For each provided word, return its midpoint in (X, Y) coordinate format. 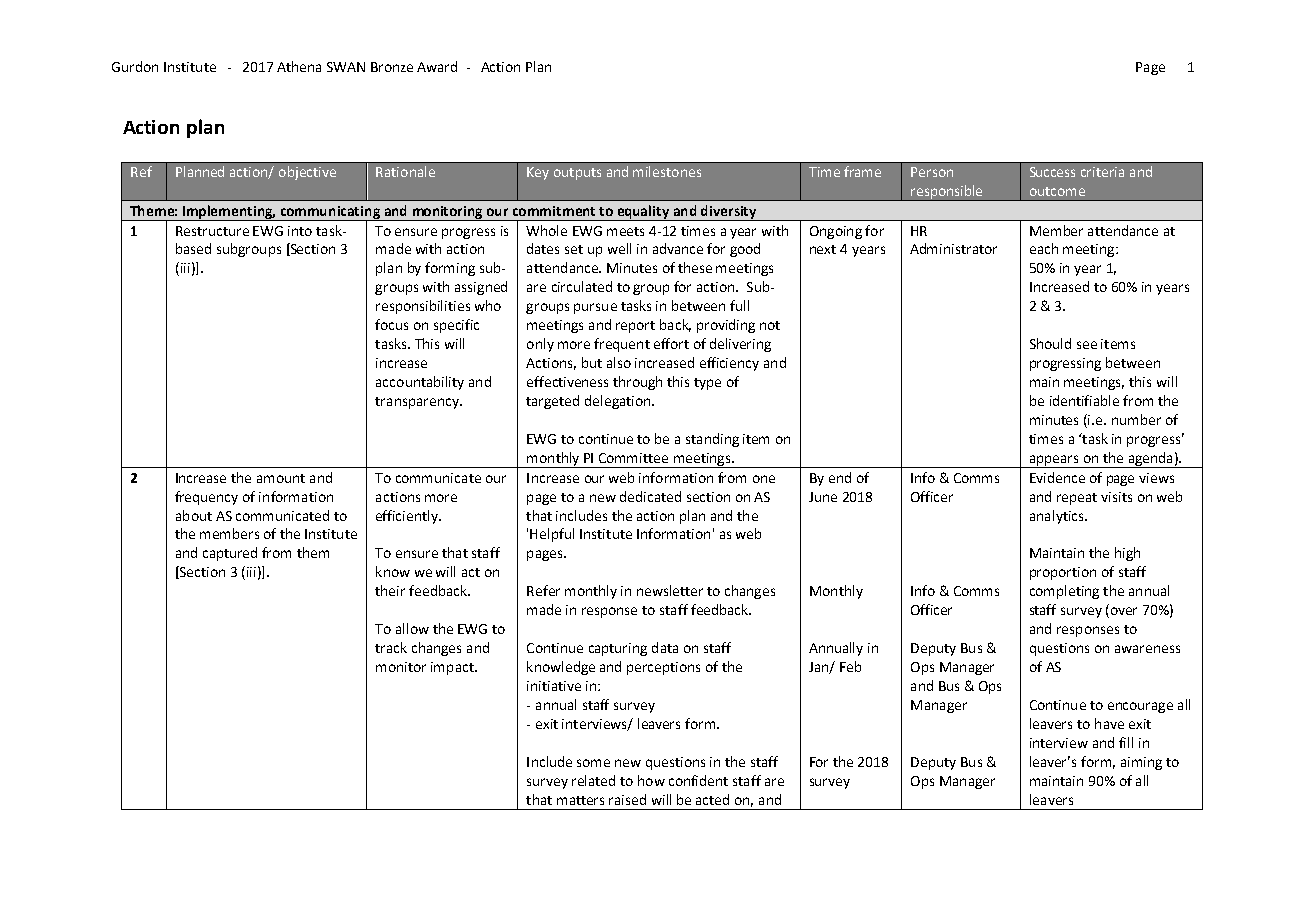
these (695, 267)
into (300, 231)
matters (580, 800)
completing (1064, 592)
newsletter (670, 590)
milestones (667, 171)
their (390, 590)
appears (1054, 461)
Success (1052, 172)
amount (281, 478)
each (1044, 248)
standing (712, 440)
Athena (299, 66)
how (651, 780)
